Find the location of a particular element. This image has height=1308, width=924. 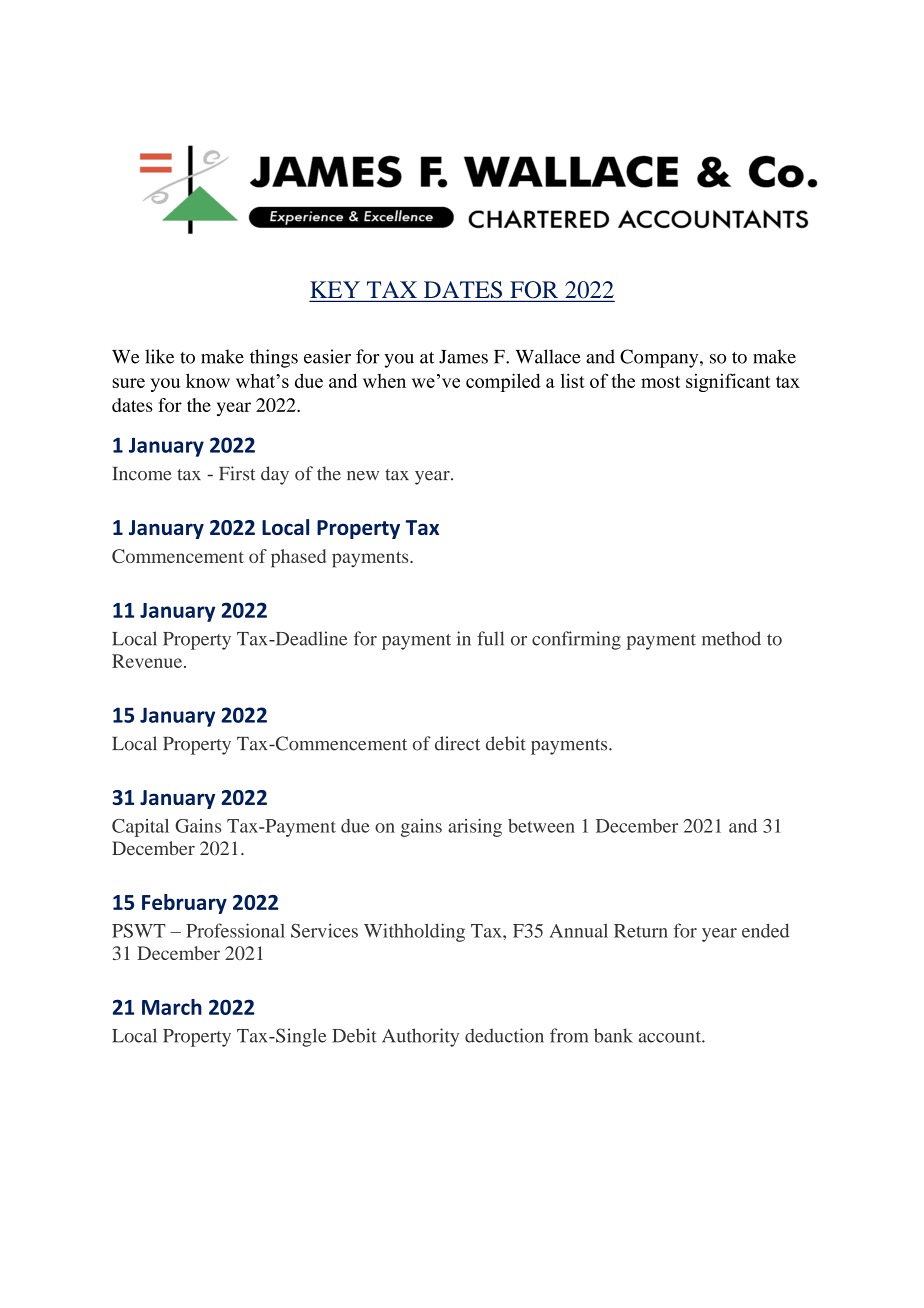

know is located at coordinates (208, 380).
